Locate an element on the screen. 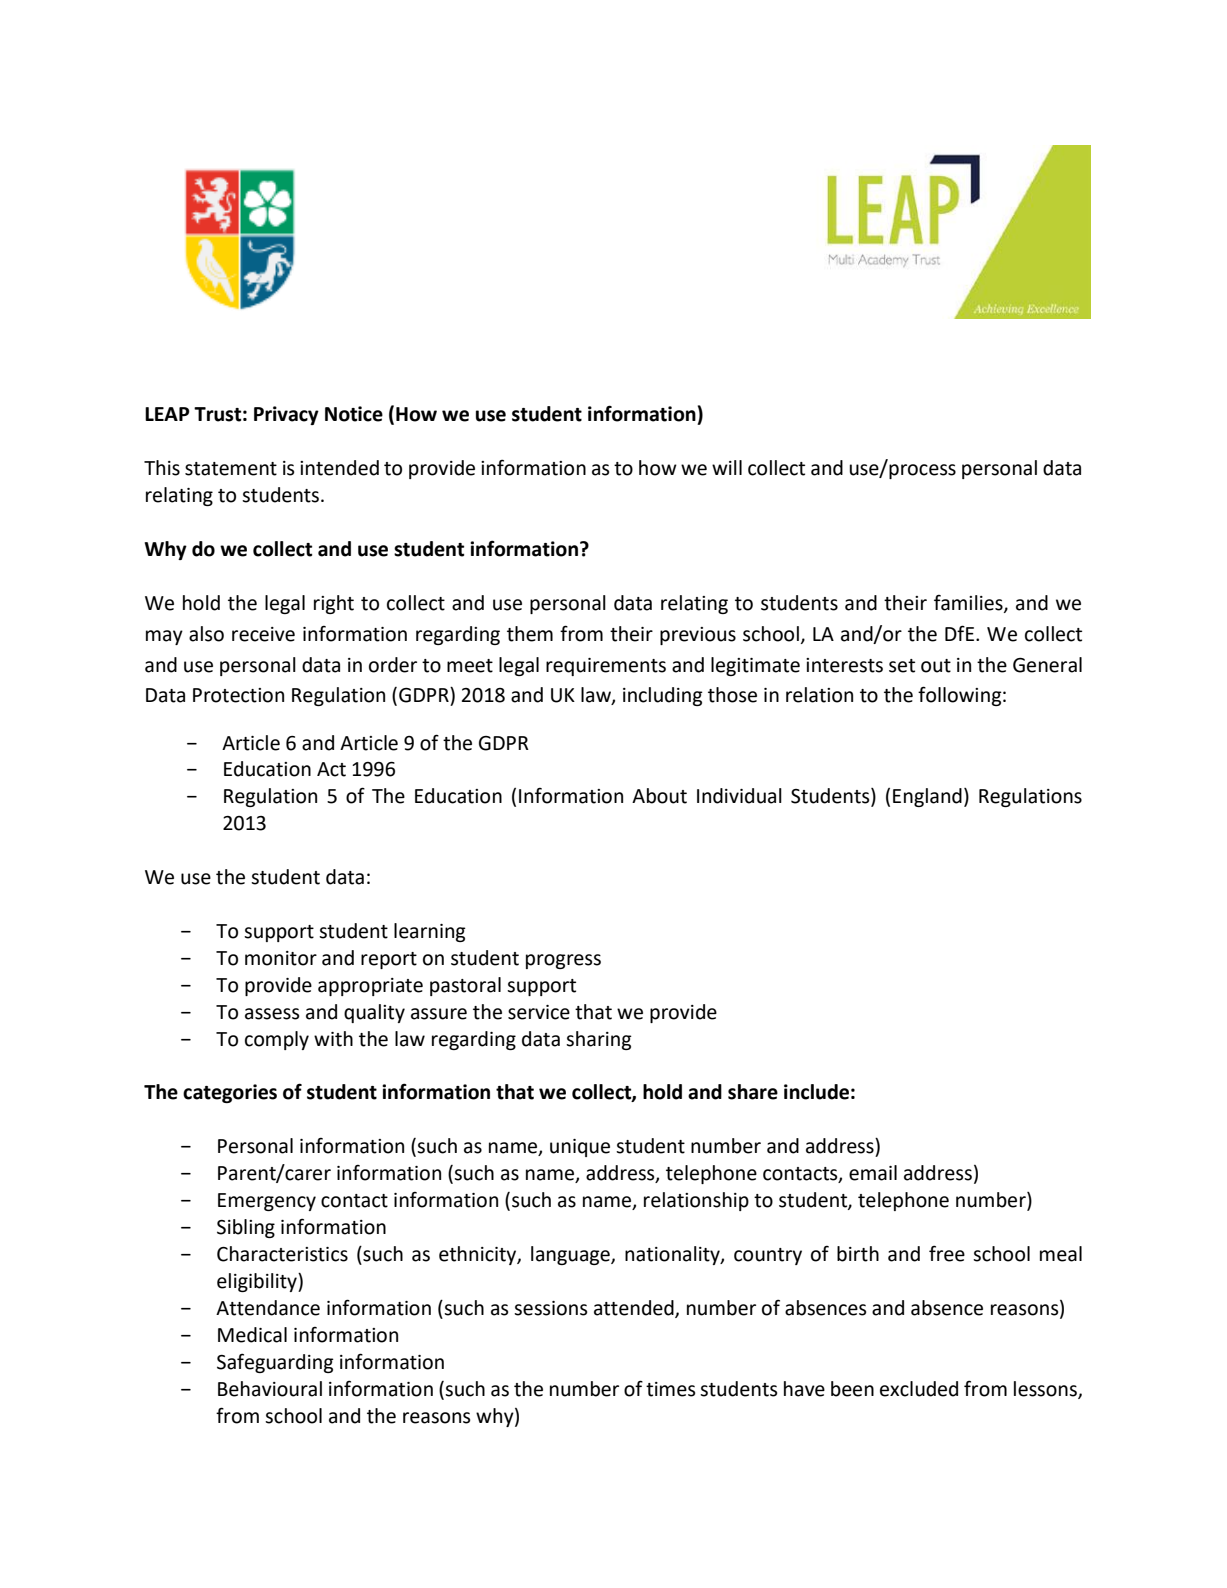 The image size is (1227, 1588). categories is located at coordinates (230, 1093).
